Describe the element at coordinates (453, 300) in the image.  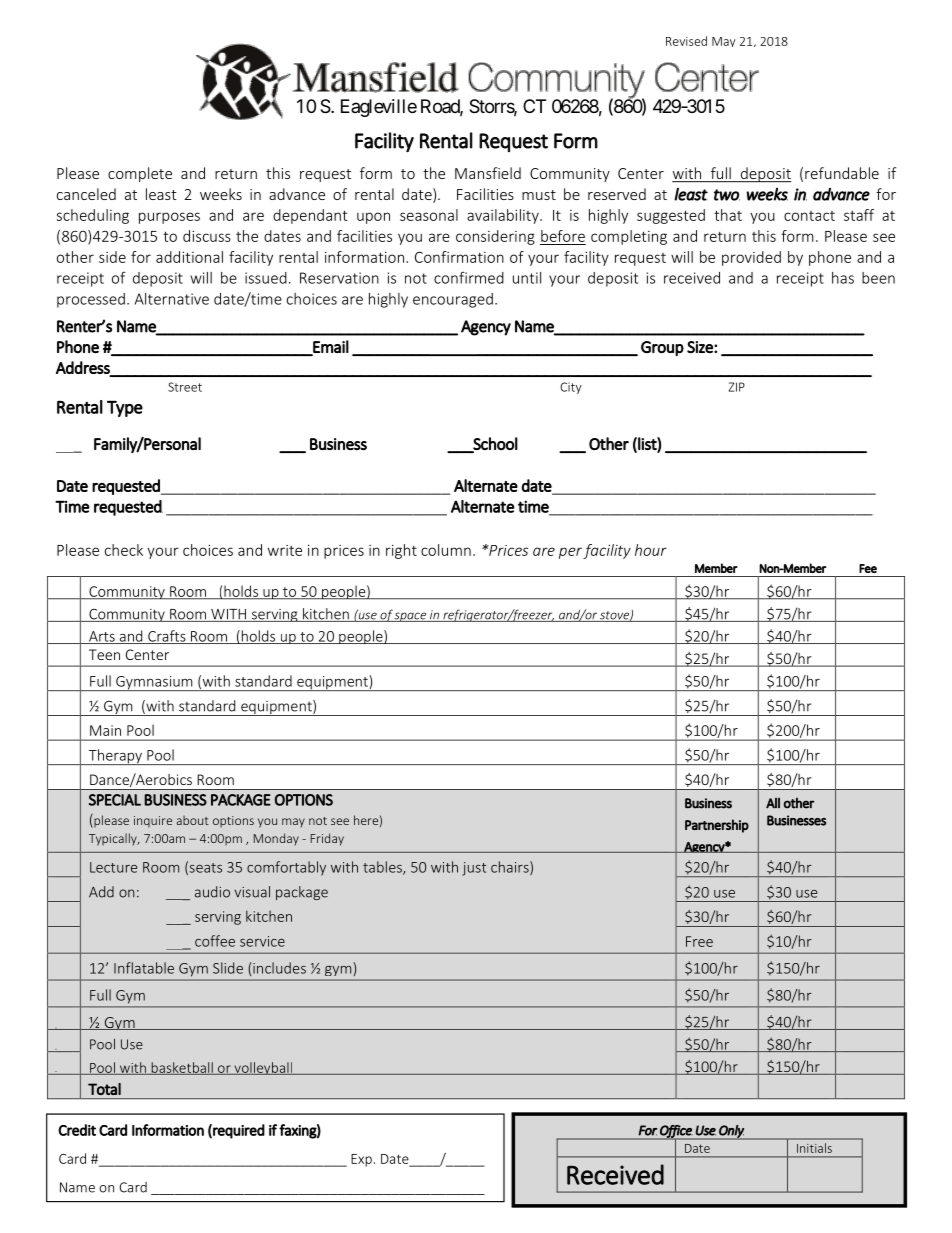
I see `encouraged` at that location.
